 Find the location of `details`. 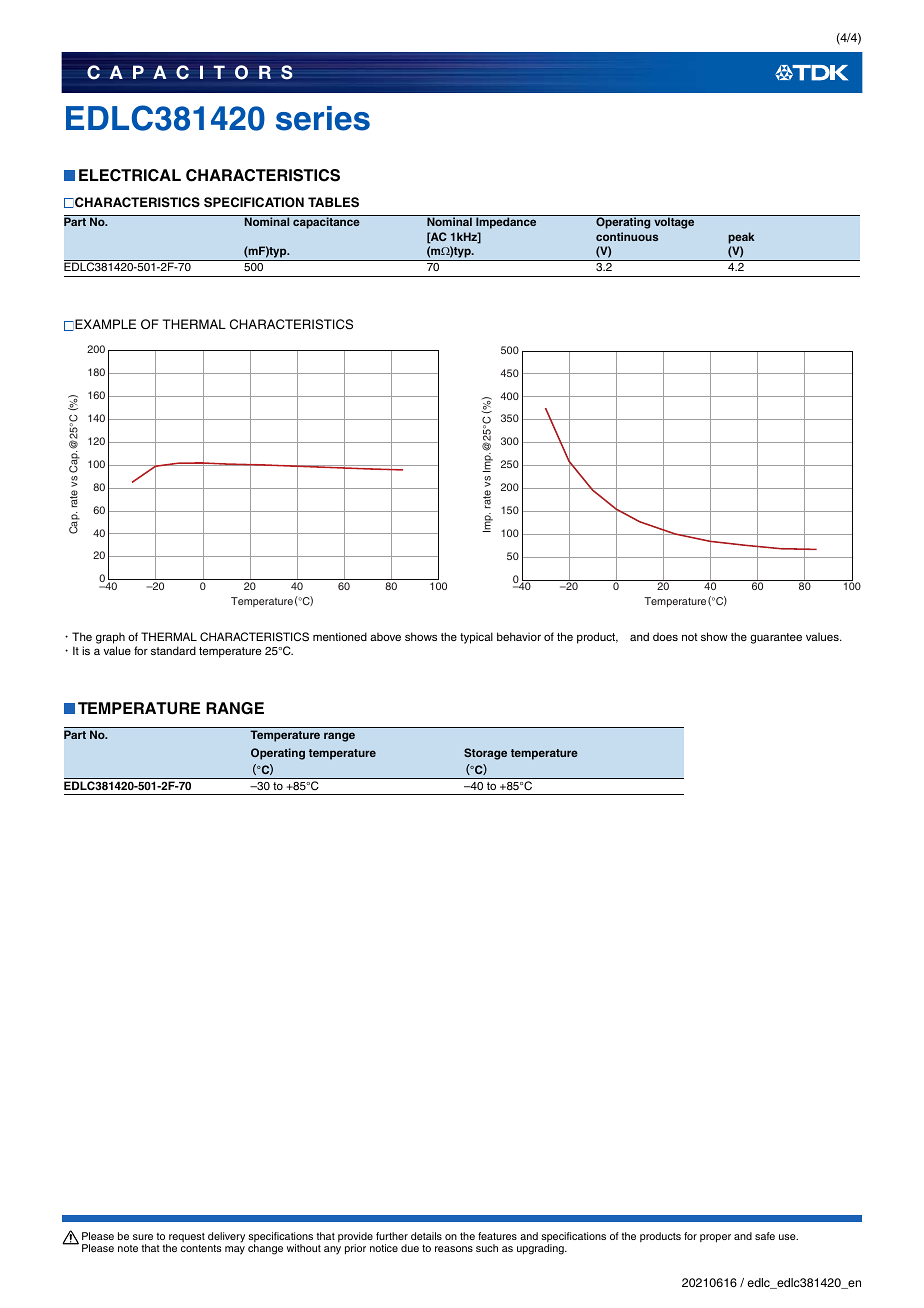

details is located at coordinates (426, 1236).
